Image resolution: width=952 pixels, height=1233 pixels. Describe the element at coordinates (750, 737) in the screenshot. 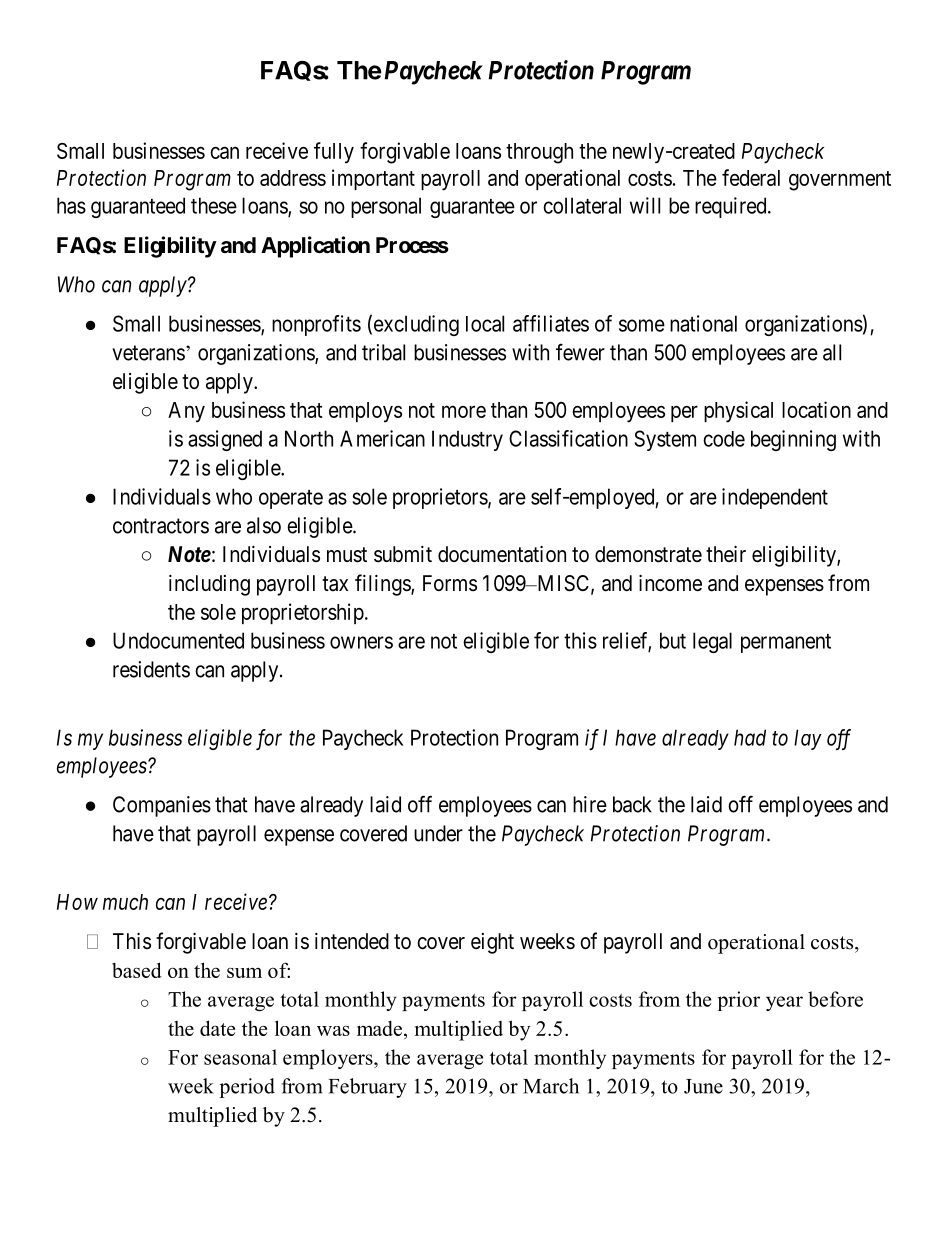

I see `had` at that location.
